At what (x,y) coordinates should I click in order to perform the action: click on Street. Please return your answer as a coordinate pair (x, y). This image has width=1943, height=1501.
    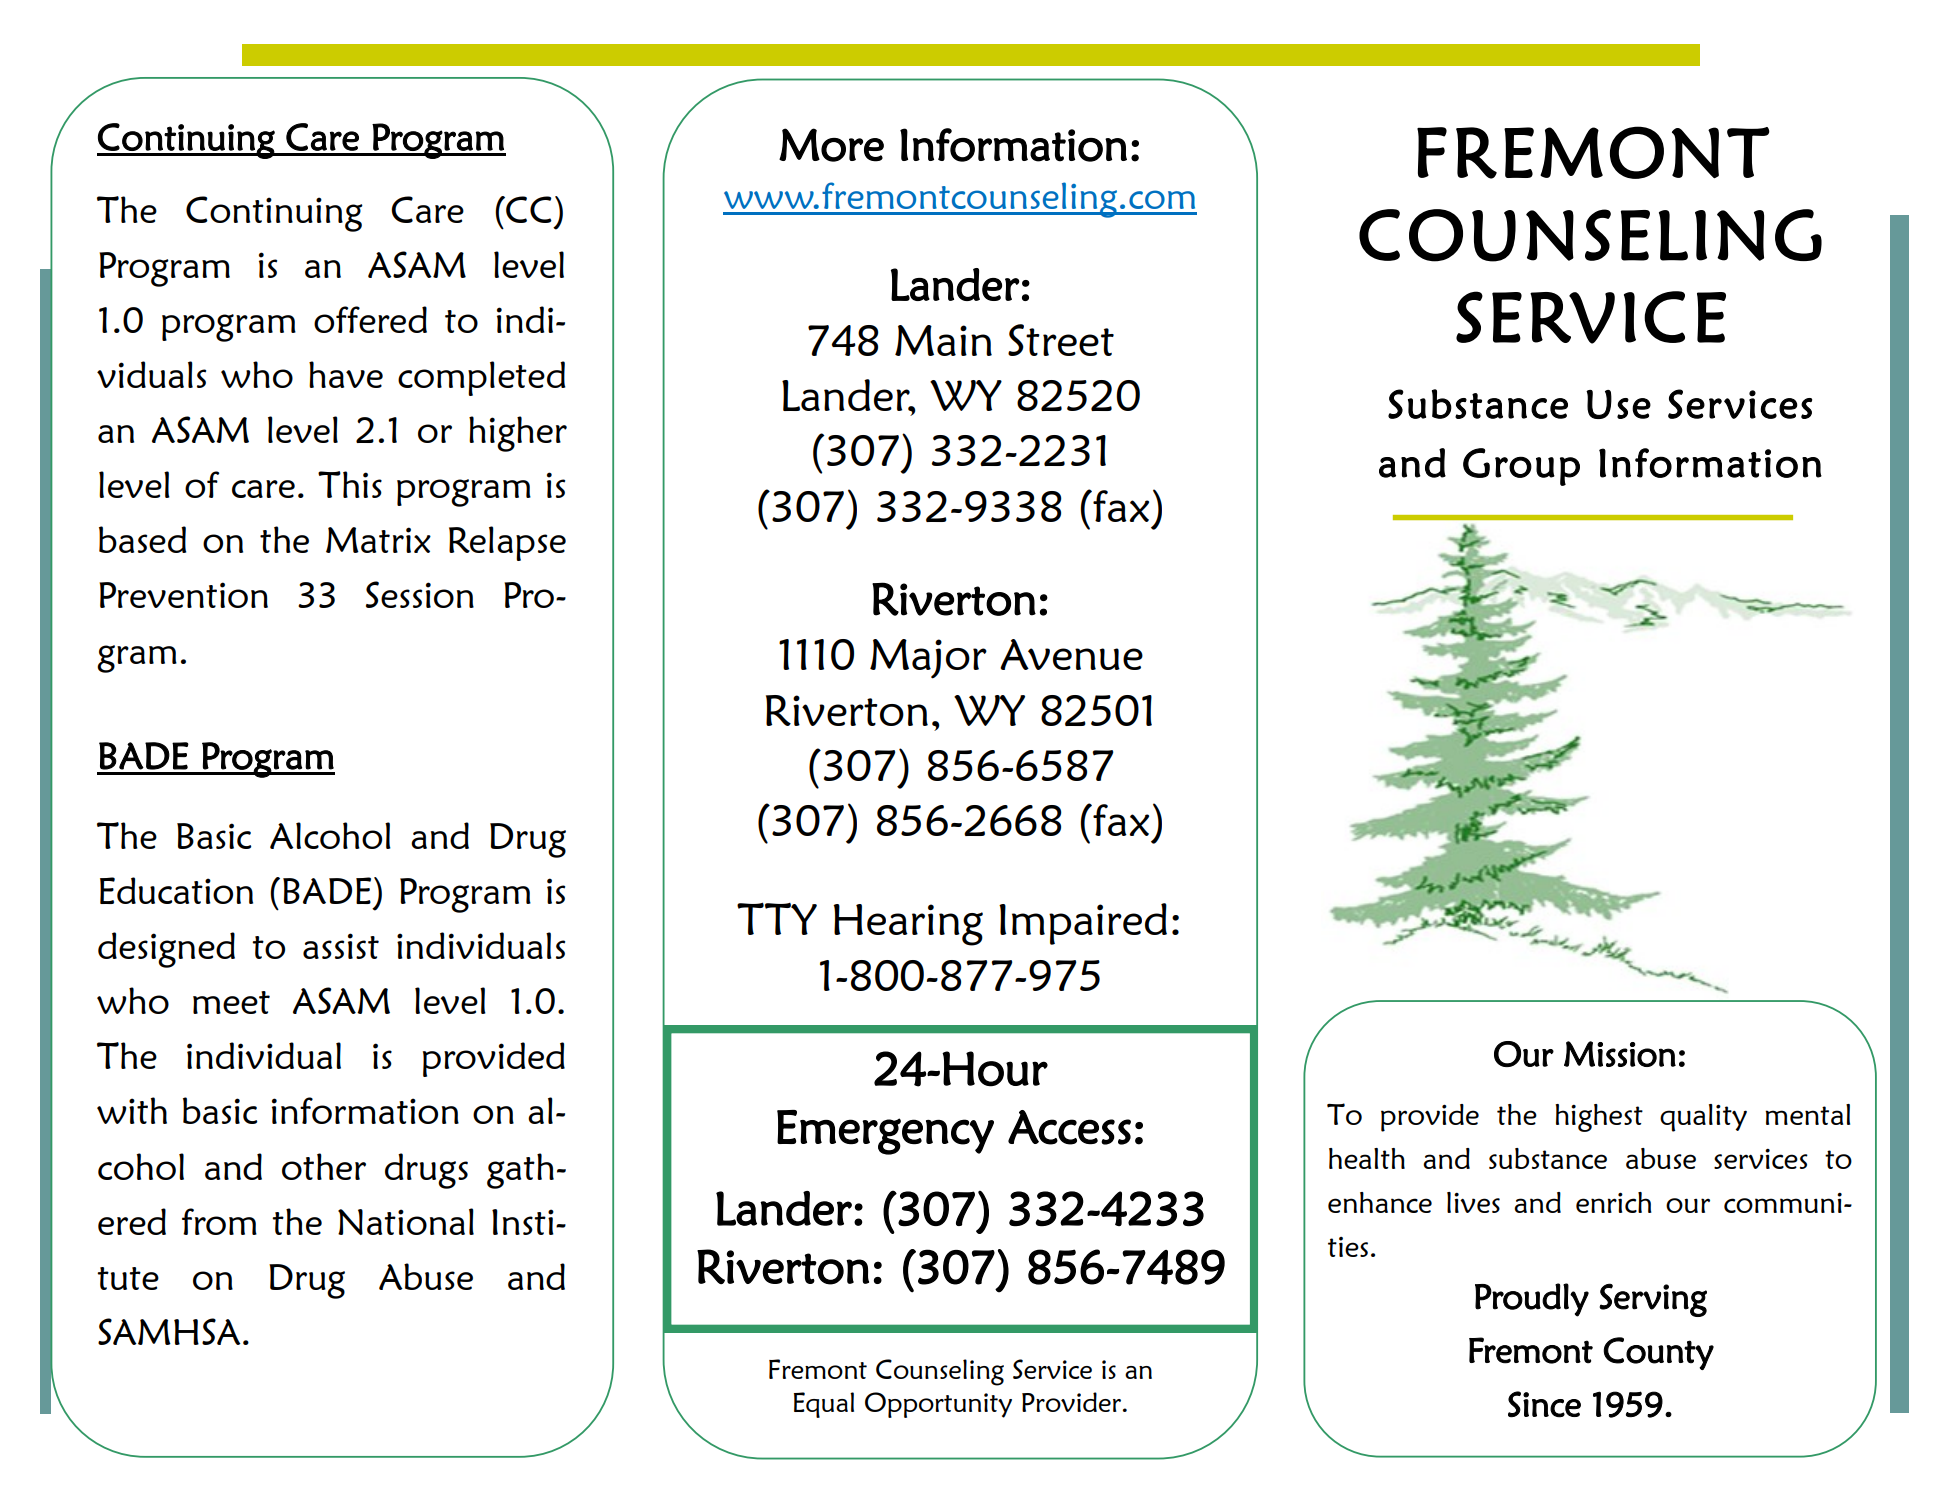
    Looking at the image, I should click on (1061, 340).
